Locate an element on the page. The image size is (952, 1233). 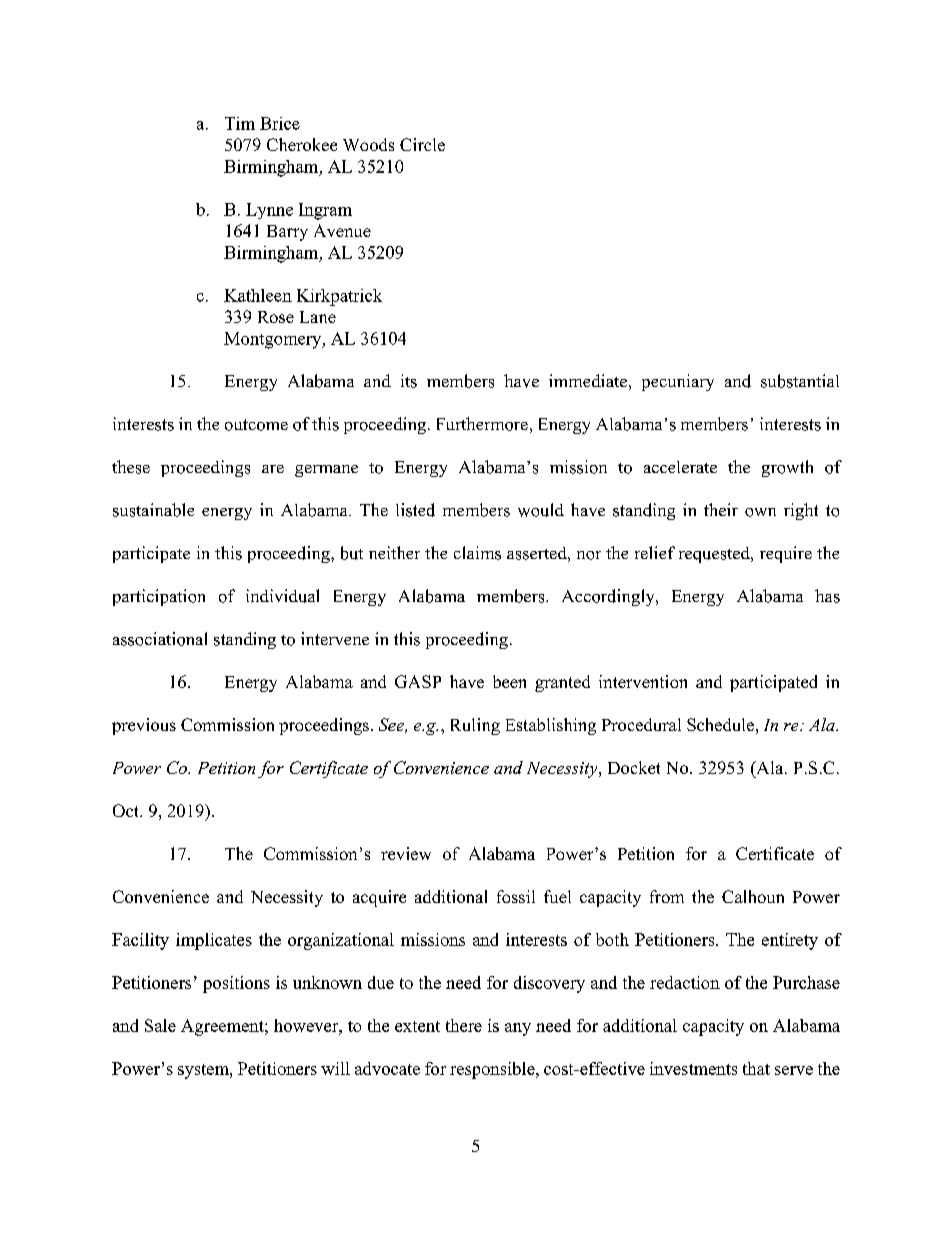
system is located at coordinates (204, 1071).
